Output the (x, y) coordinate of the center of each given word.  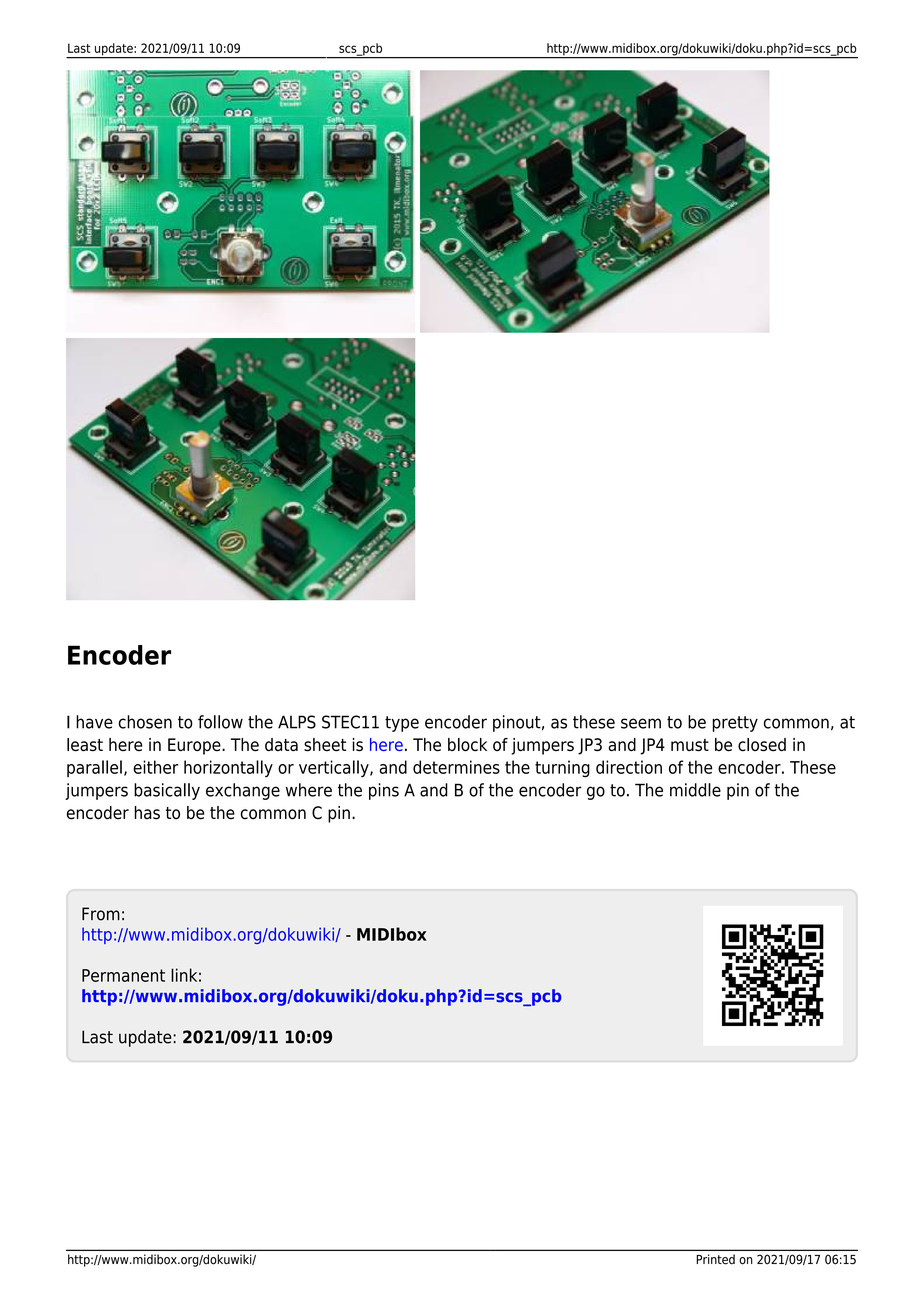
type (402, 724)
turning (562, 769)
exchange (243, 791)
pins (384, 791)
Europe (195, 746)
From (101, 914)
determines (456, 767)
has (147, 813)
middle (695, 790)
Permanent (123, 975)
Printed (715, 1259)
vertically (335, 768)
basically (167, 791)
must (690, 745)
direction (629, 767)
